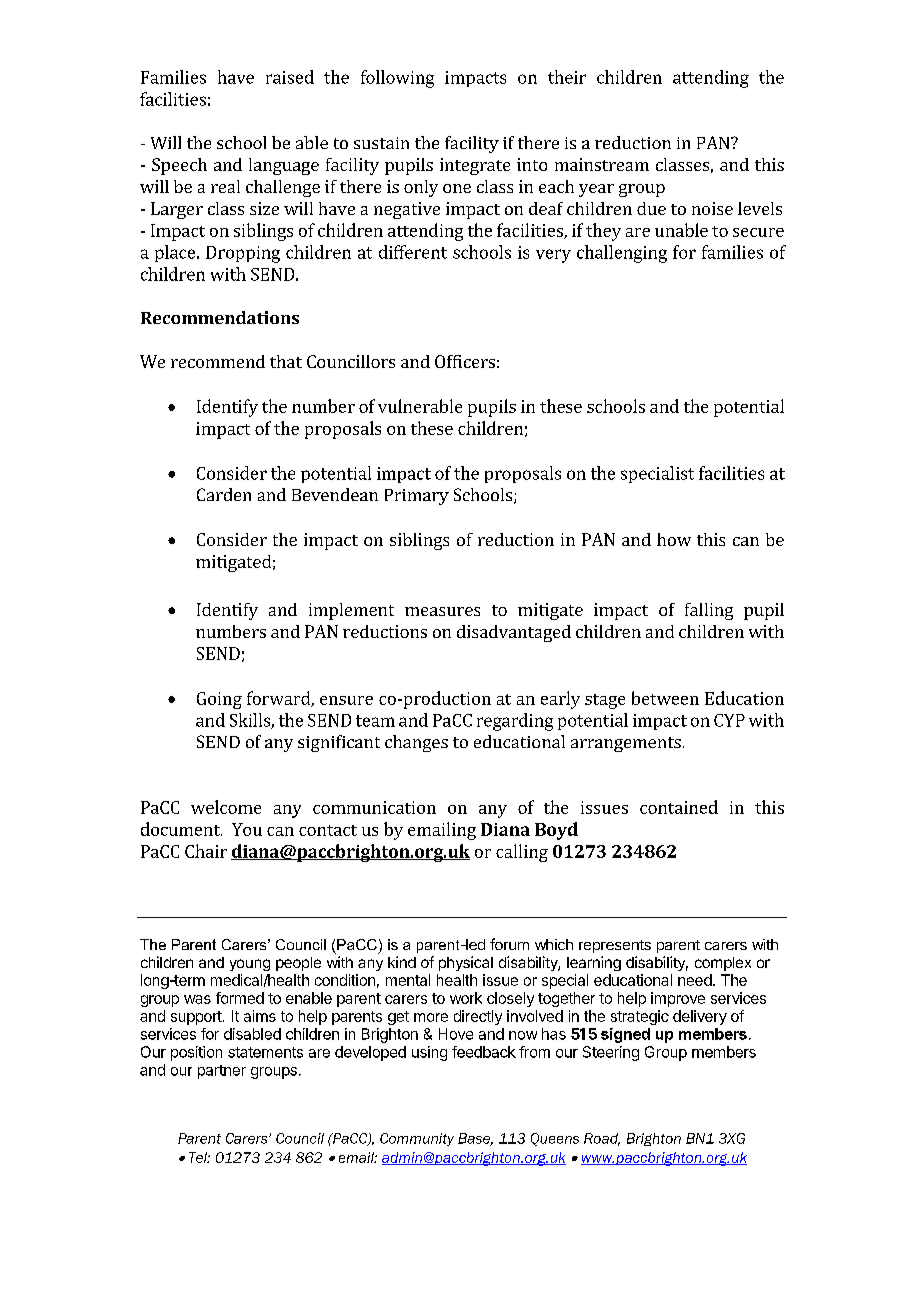 This screenshot has width=924, height=1309. Describe the element at coordinates (219, 700) in the screenshot. I see `Going` at that location.
